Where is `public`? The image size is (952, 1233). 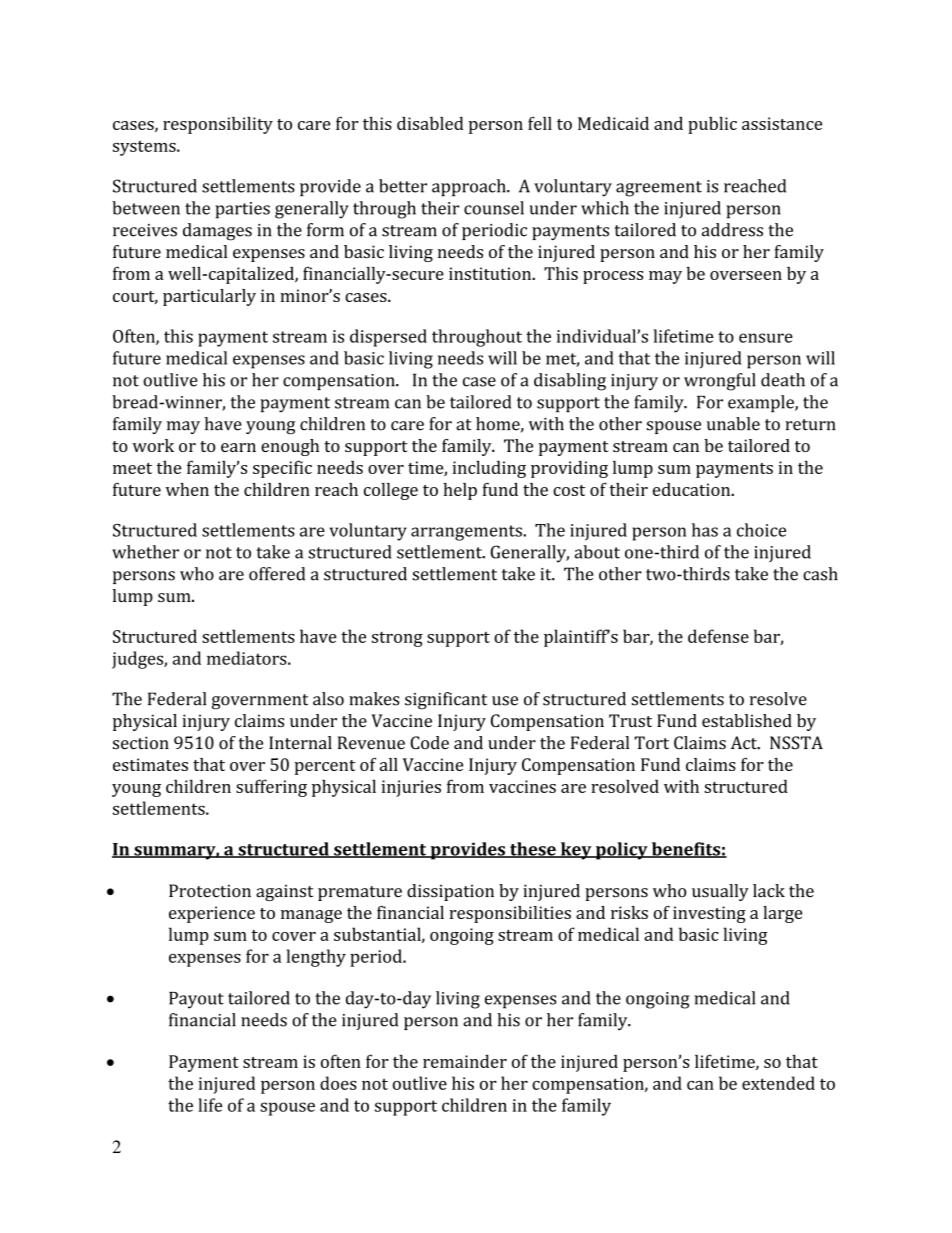
public is located at coordinates (712, 125).
